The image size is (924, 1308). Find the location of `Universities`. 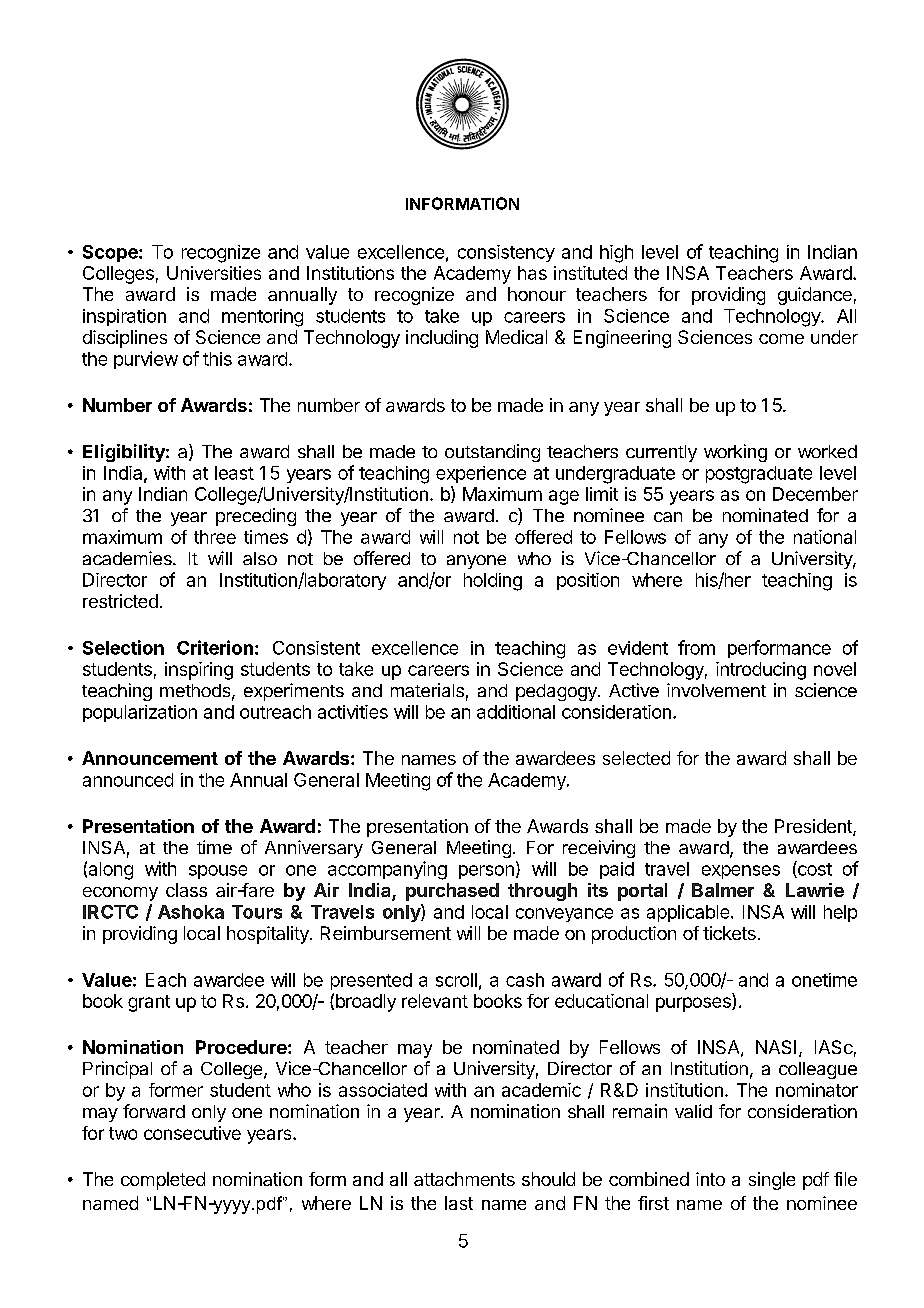

Universities is located at coordinates (214, 273).
